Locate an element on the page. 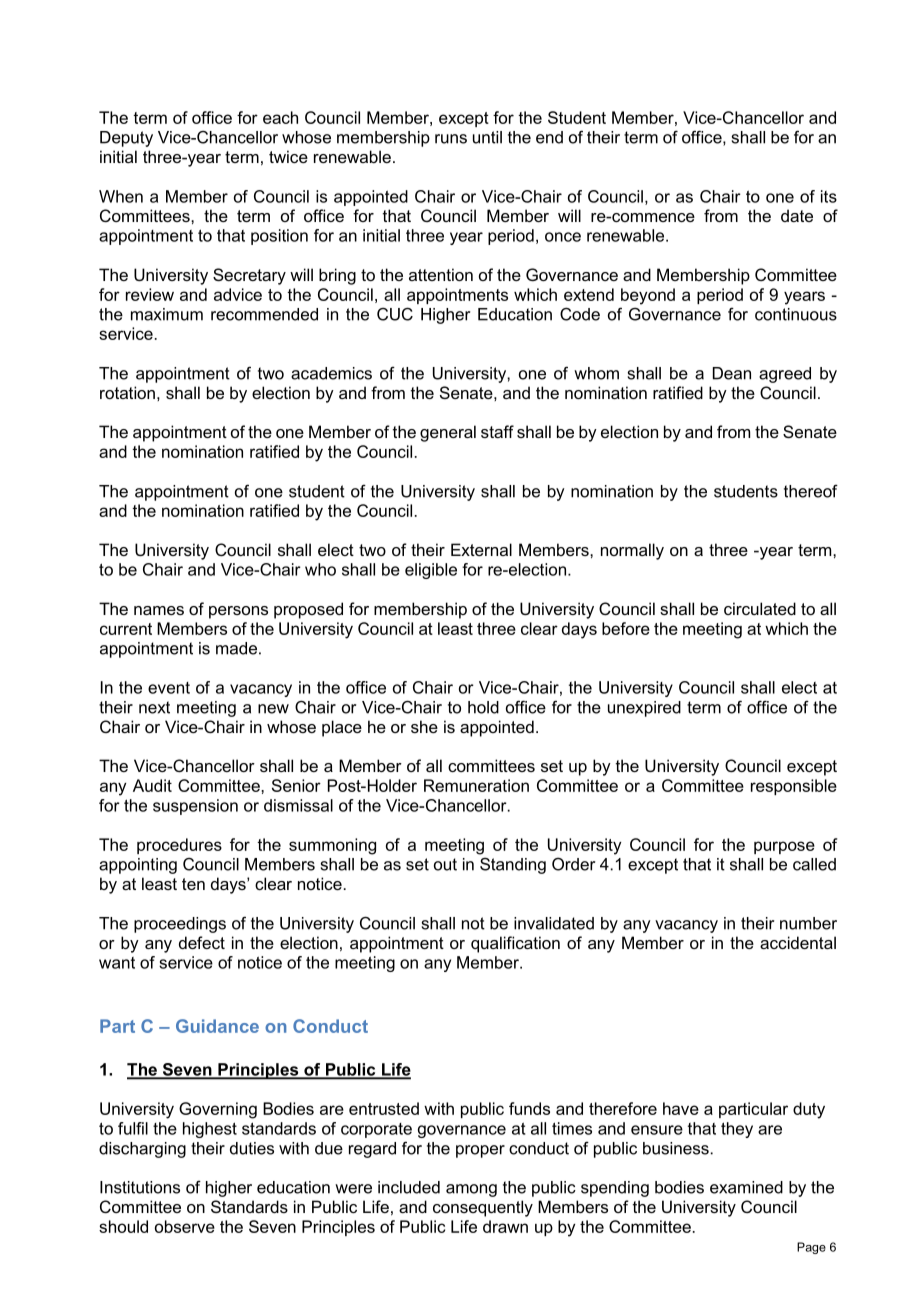 This document has width=924, height=1308. until is located at coordinates (487, 137).
